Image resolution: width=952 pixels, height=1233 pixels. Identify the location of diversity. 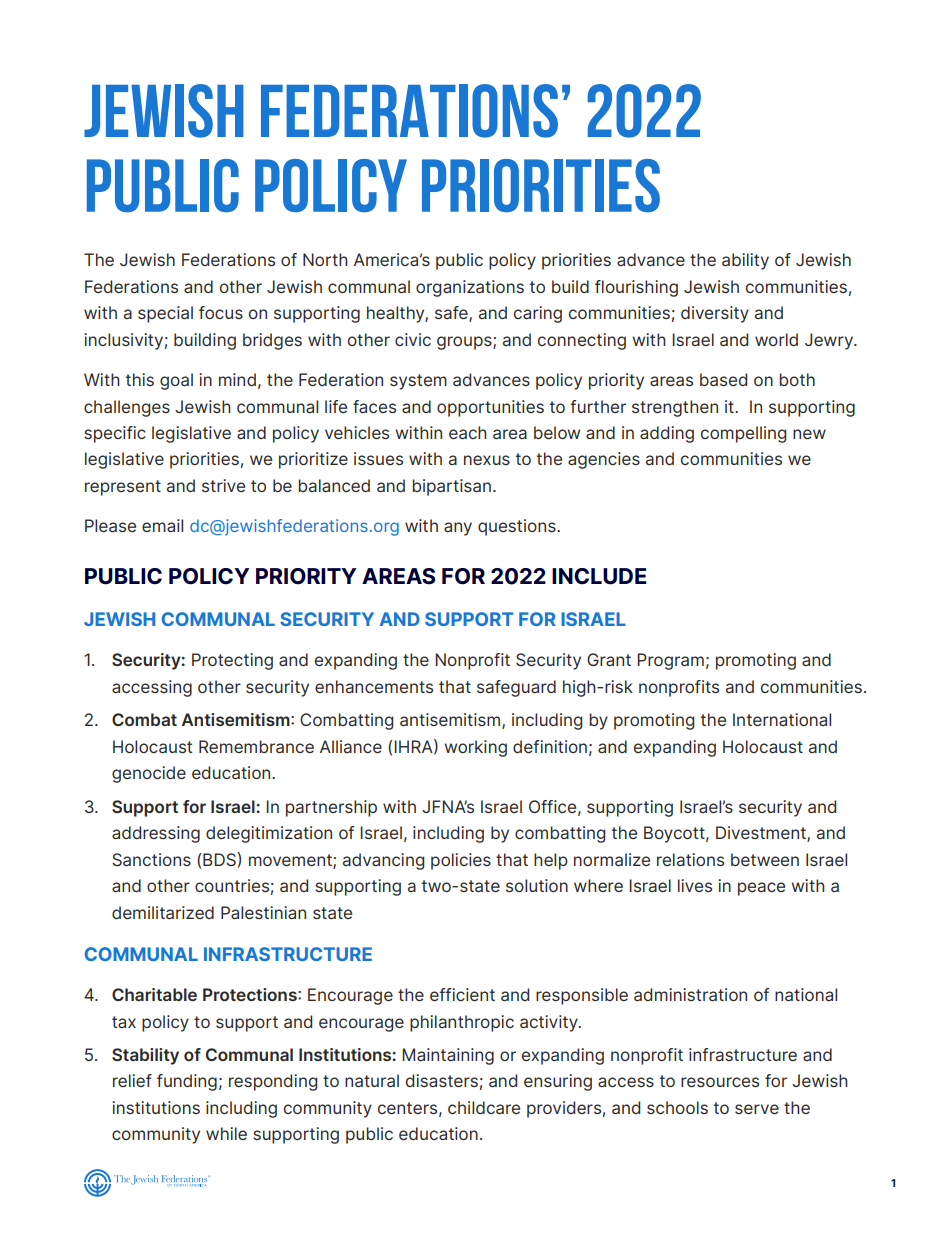
(715, 314).
